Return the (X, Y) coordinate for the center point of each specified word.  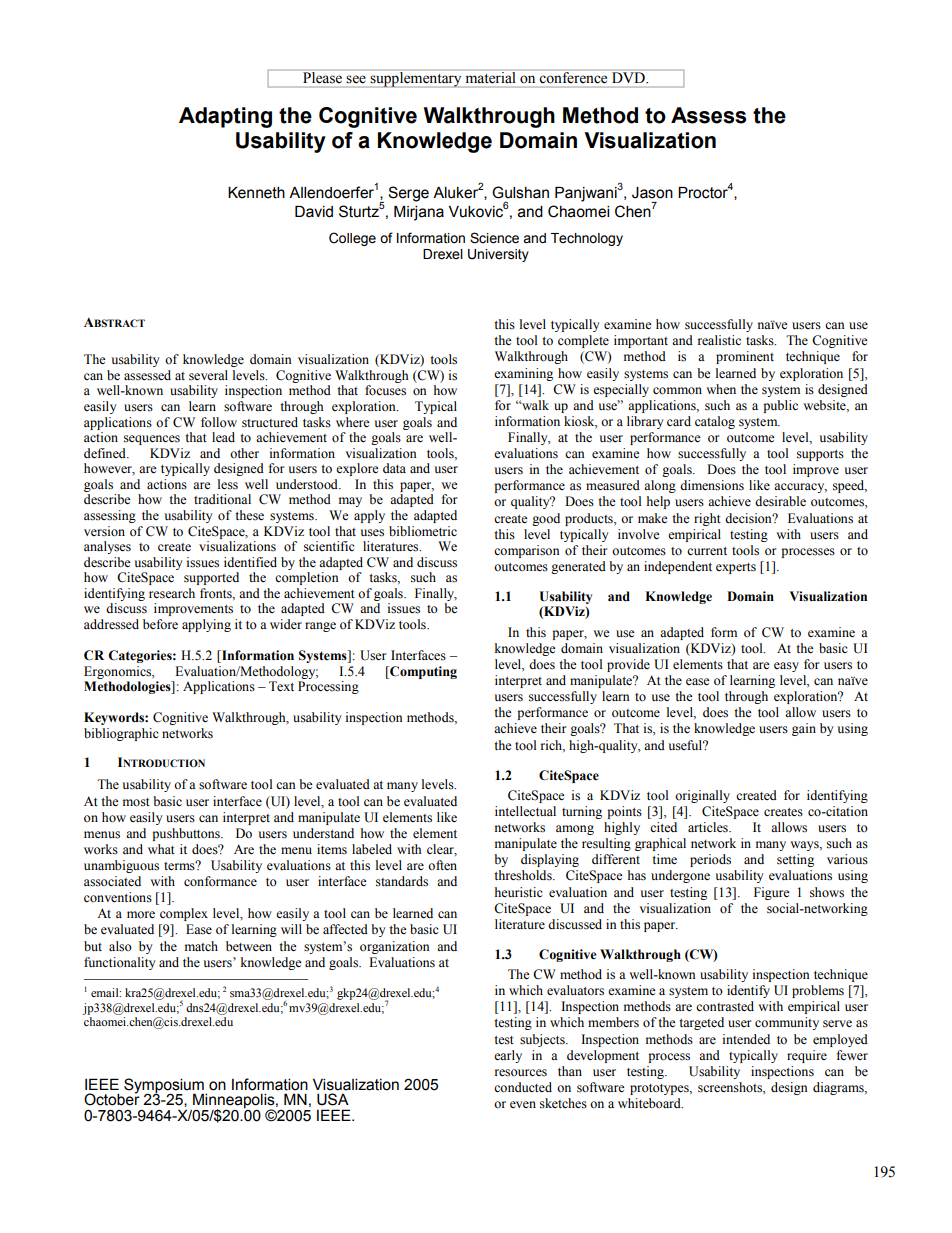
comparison (527, 551)
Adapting (225, 117)
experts (736, 568)
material (490, 77)
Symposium (165, 1086)
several (208, 375)
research (172, 593)
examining (523, 374)
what (161, 849)
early (508, 1056)
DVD (630, 77)
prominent (745, 357)
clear (442, 850)
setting (795, 860)
